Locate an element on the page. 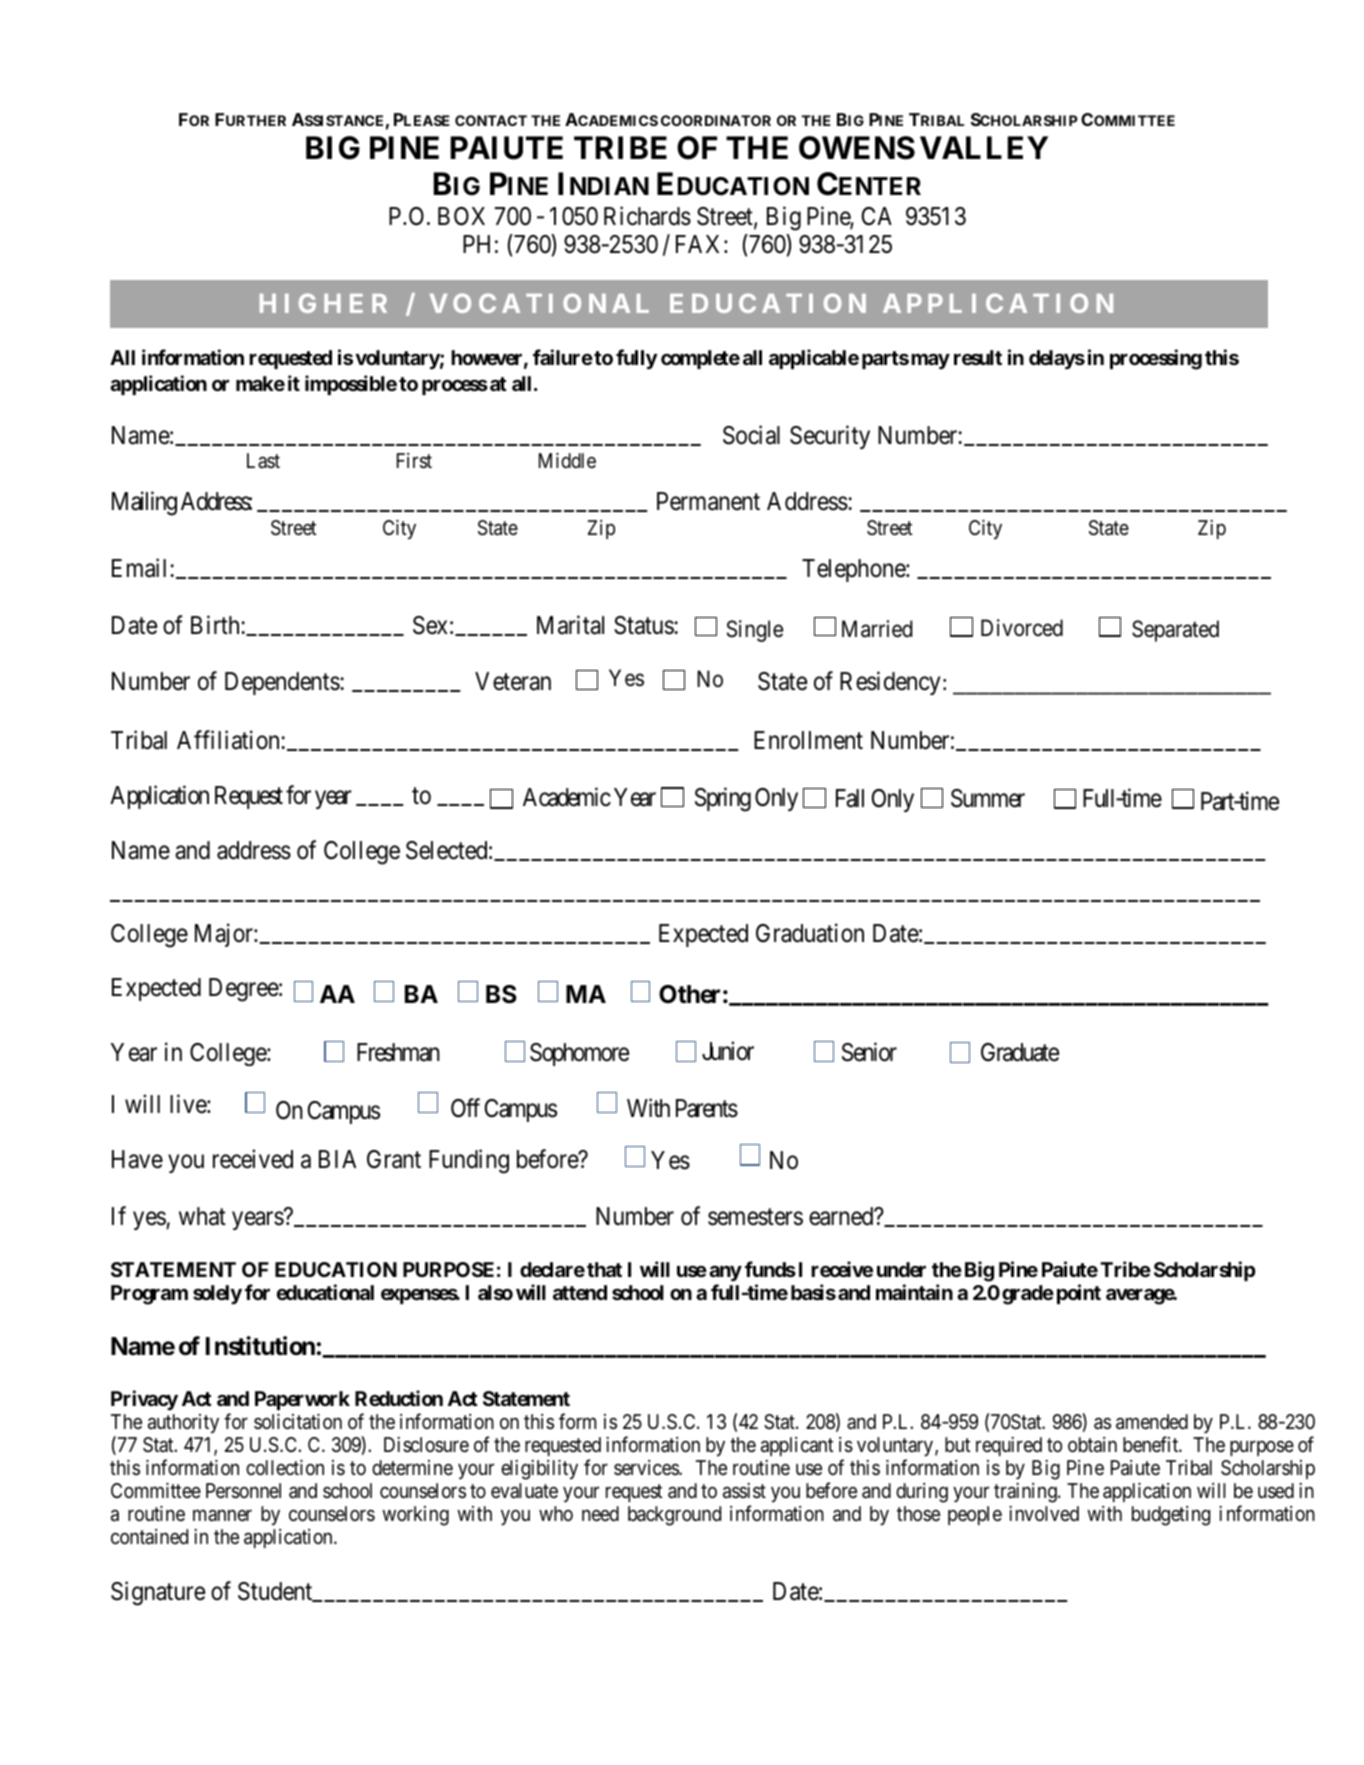 The height and width of the image is (1765, 1364). BOX is located at coordinates (461, 216).
